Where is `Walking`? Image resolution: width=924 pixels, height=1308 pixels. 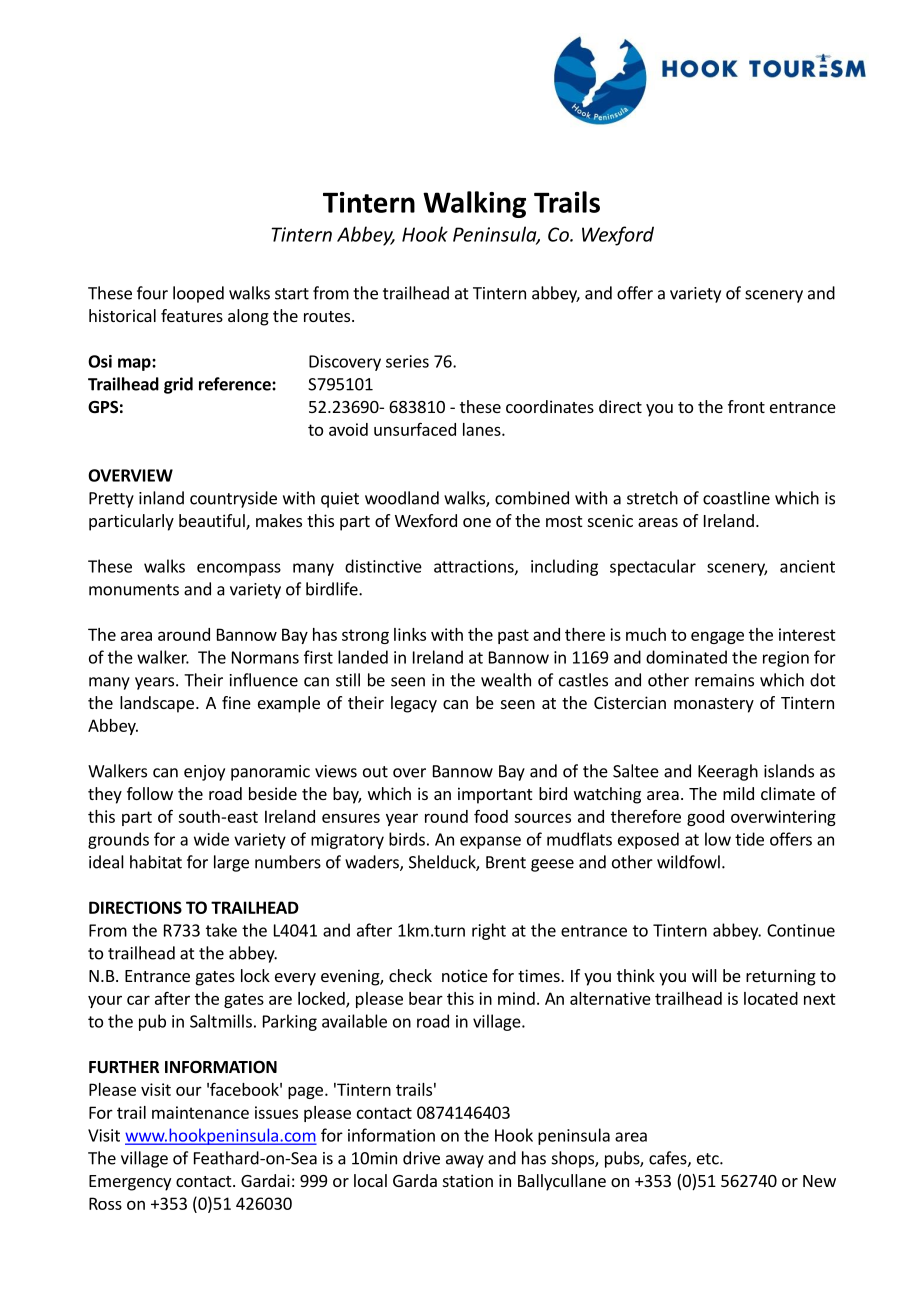 Walking is located at coordinates (474, 204).
